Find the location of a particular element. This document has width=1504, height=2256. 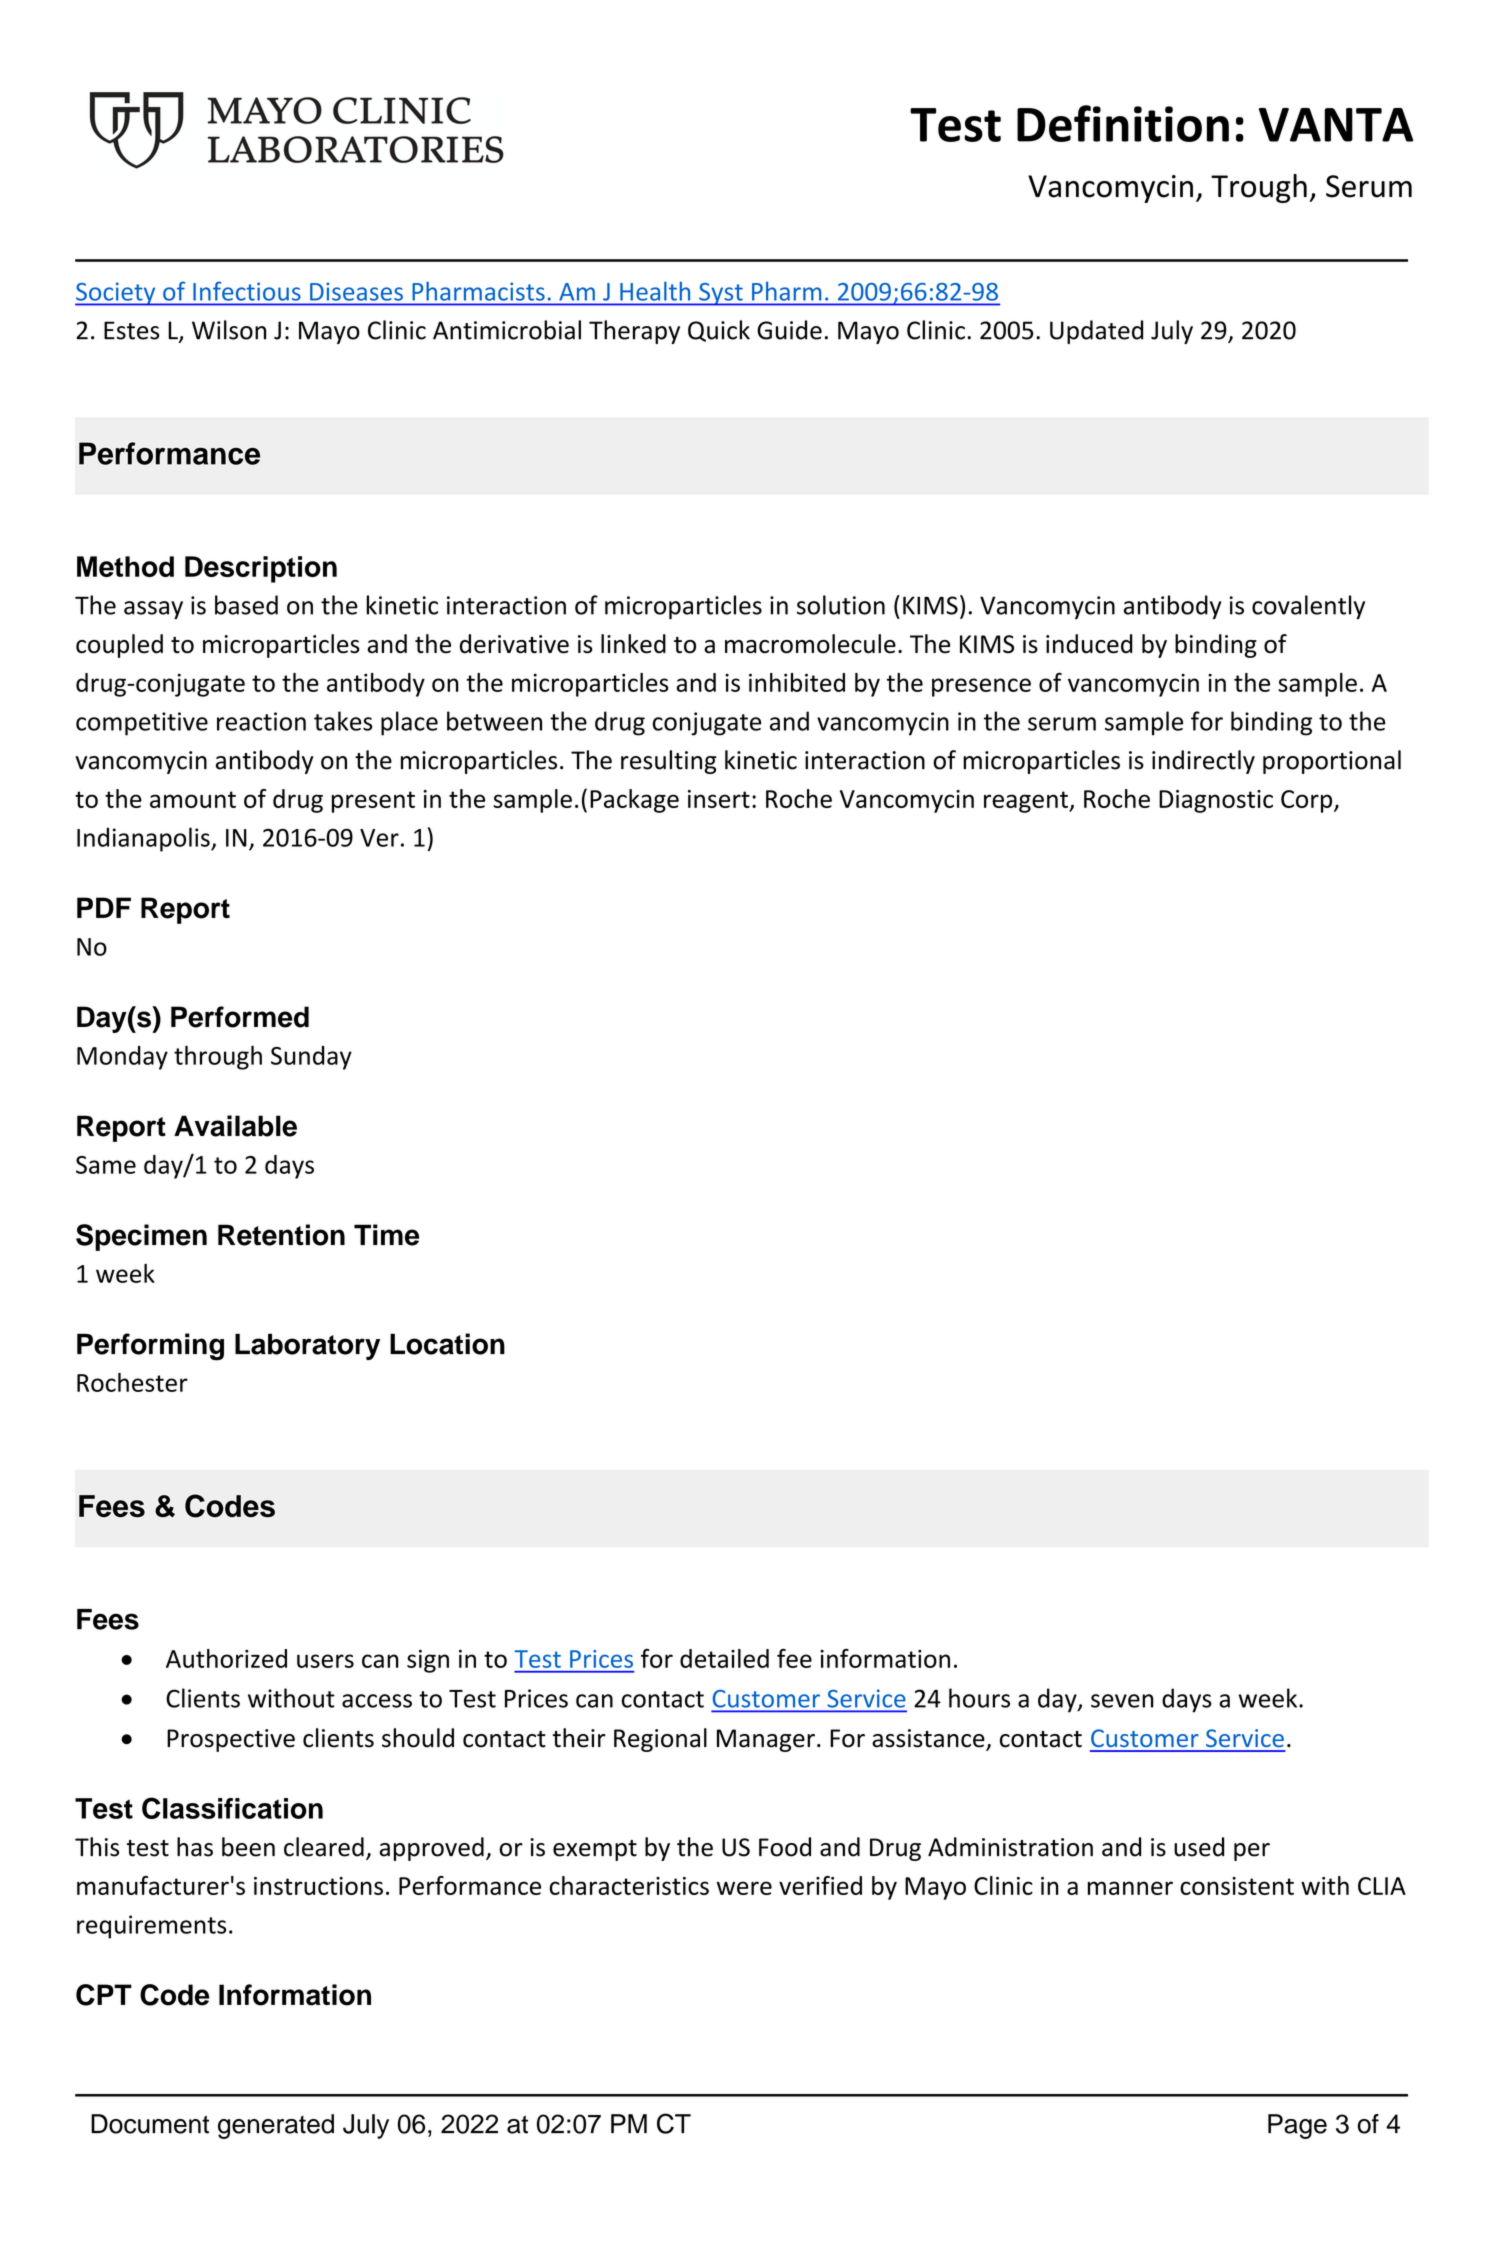

Syst is located at coordinates (721, 294).
